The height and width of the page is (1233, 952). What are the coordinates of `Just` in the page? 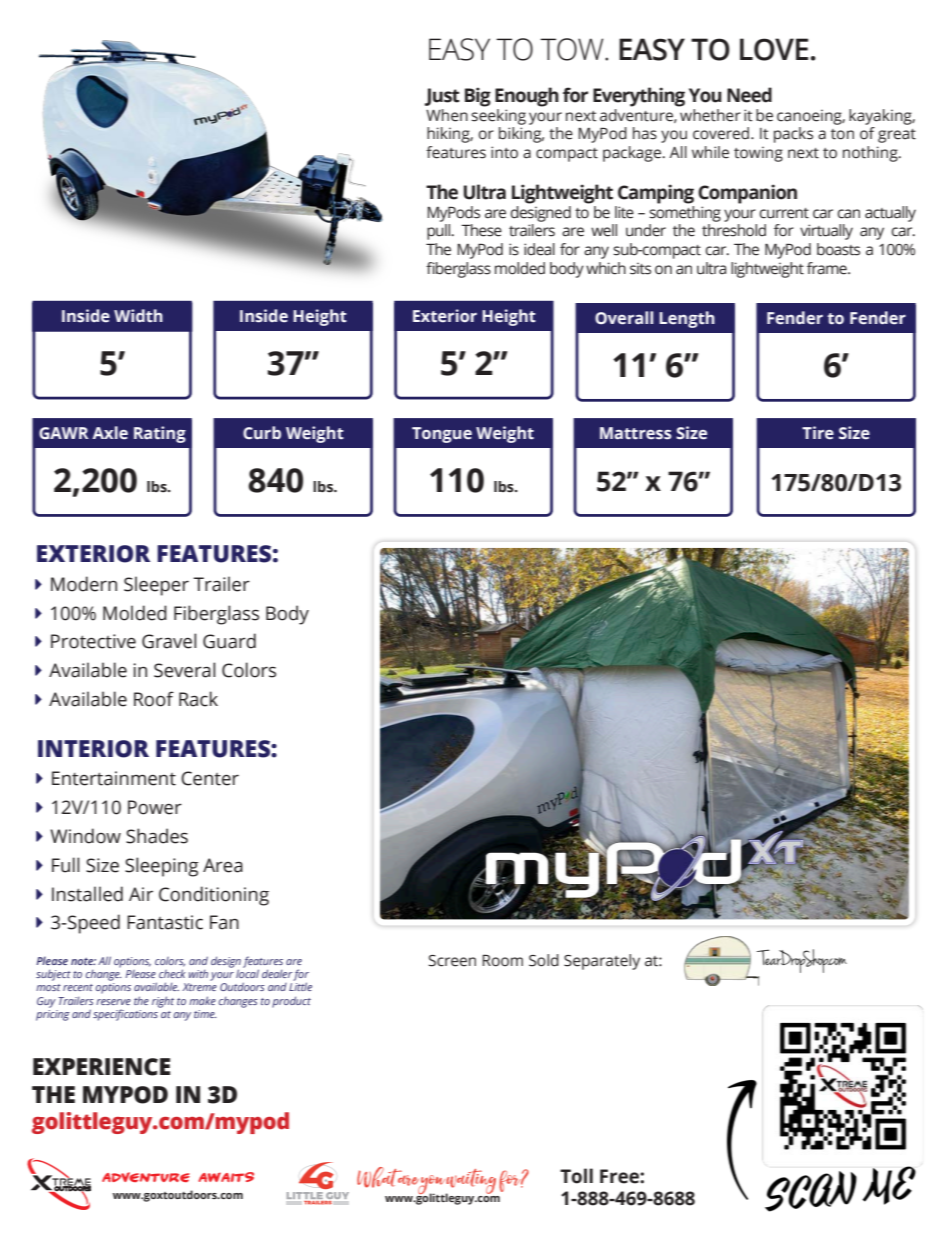 It's located at (442, 97).
